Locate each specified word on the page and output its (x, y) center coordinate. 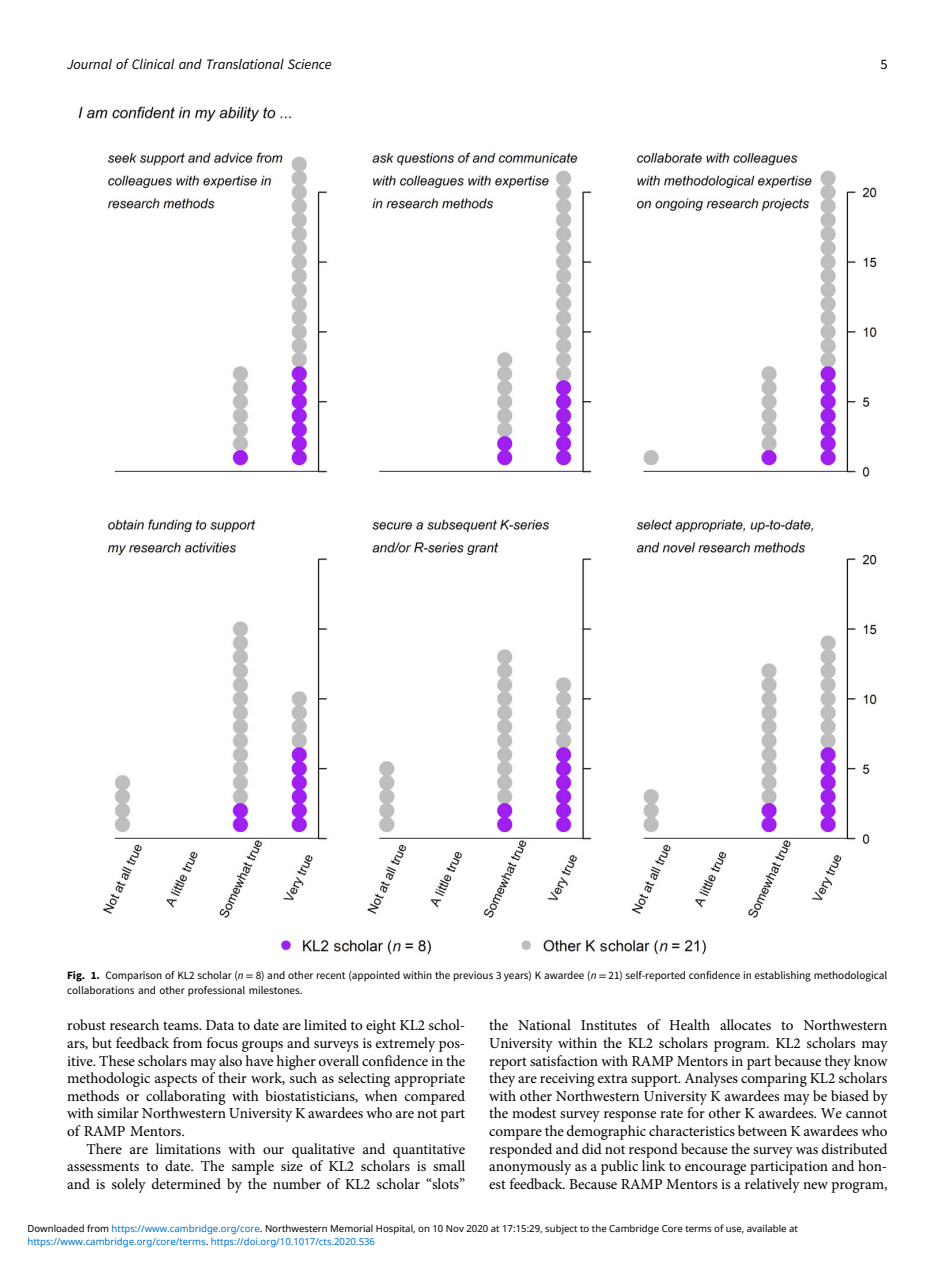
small (449, 1165)
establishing (782, 976)
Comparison (133, 976)
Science (310, 64)
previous (473, 976)
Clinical (153, 63)
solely (129, 1185)
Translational (245, 63)
